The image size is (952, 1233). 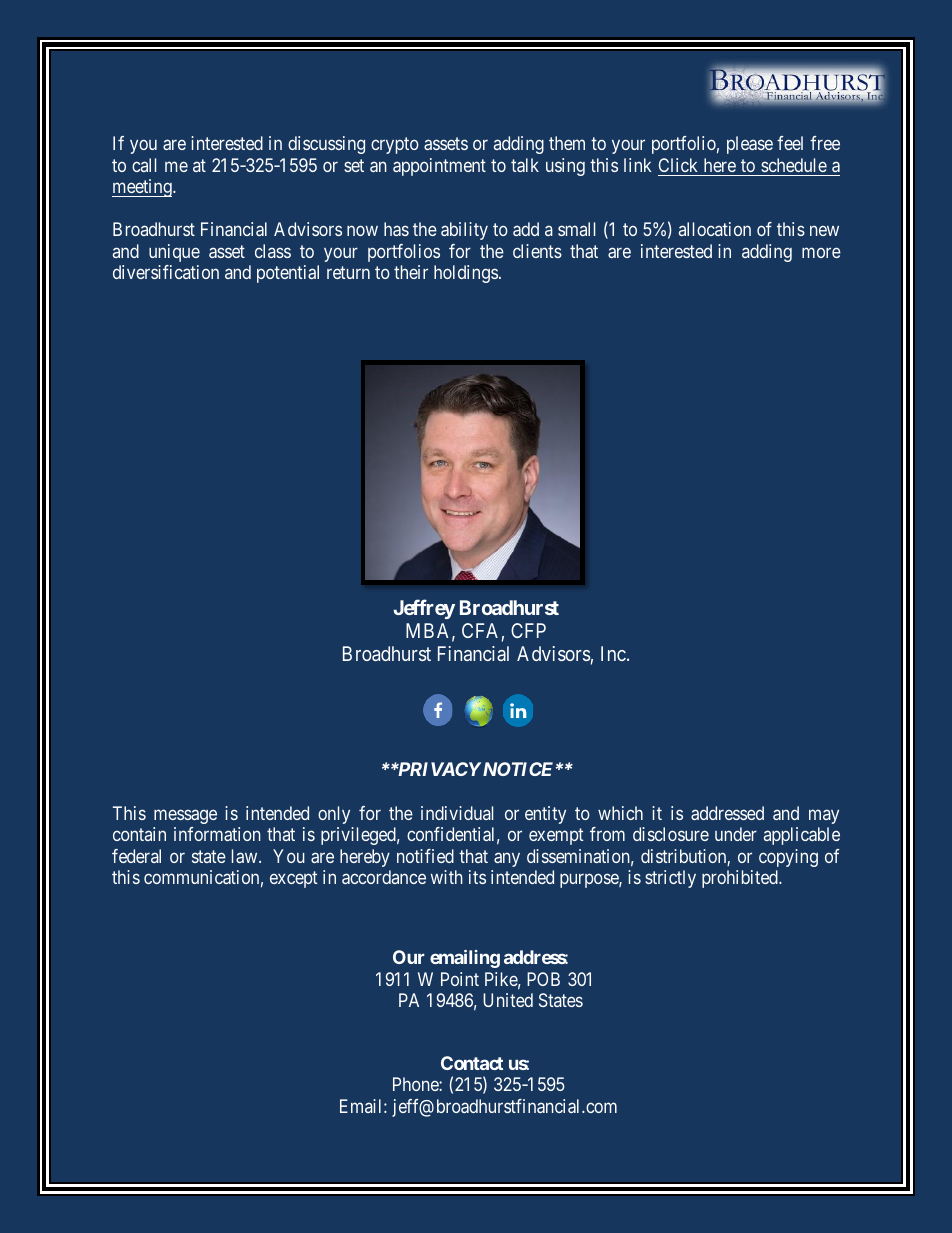 I want to click on call, so click(x=144, y=165).
